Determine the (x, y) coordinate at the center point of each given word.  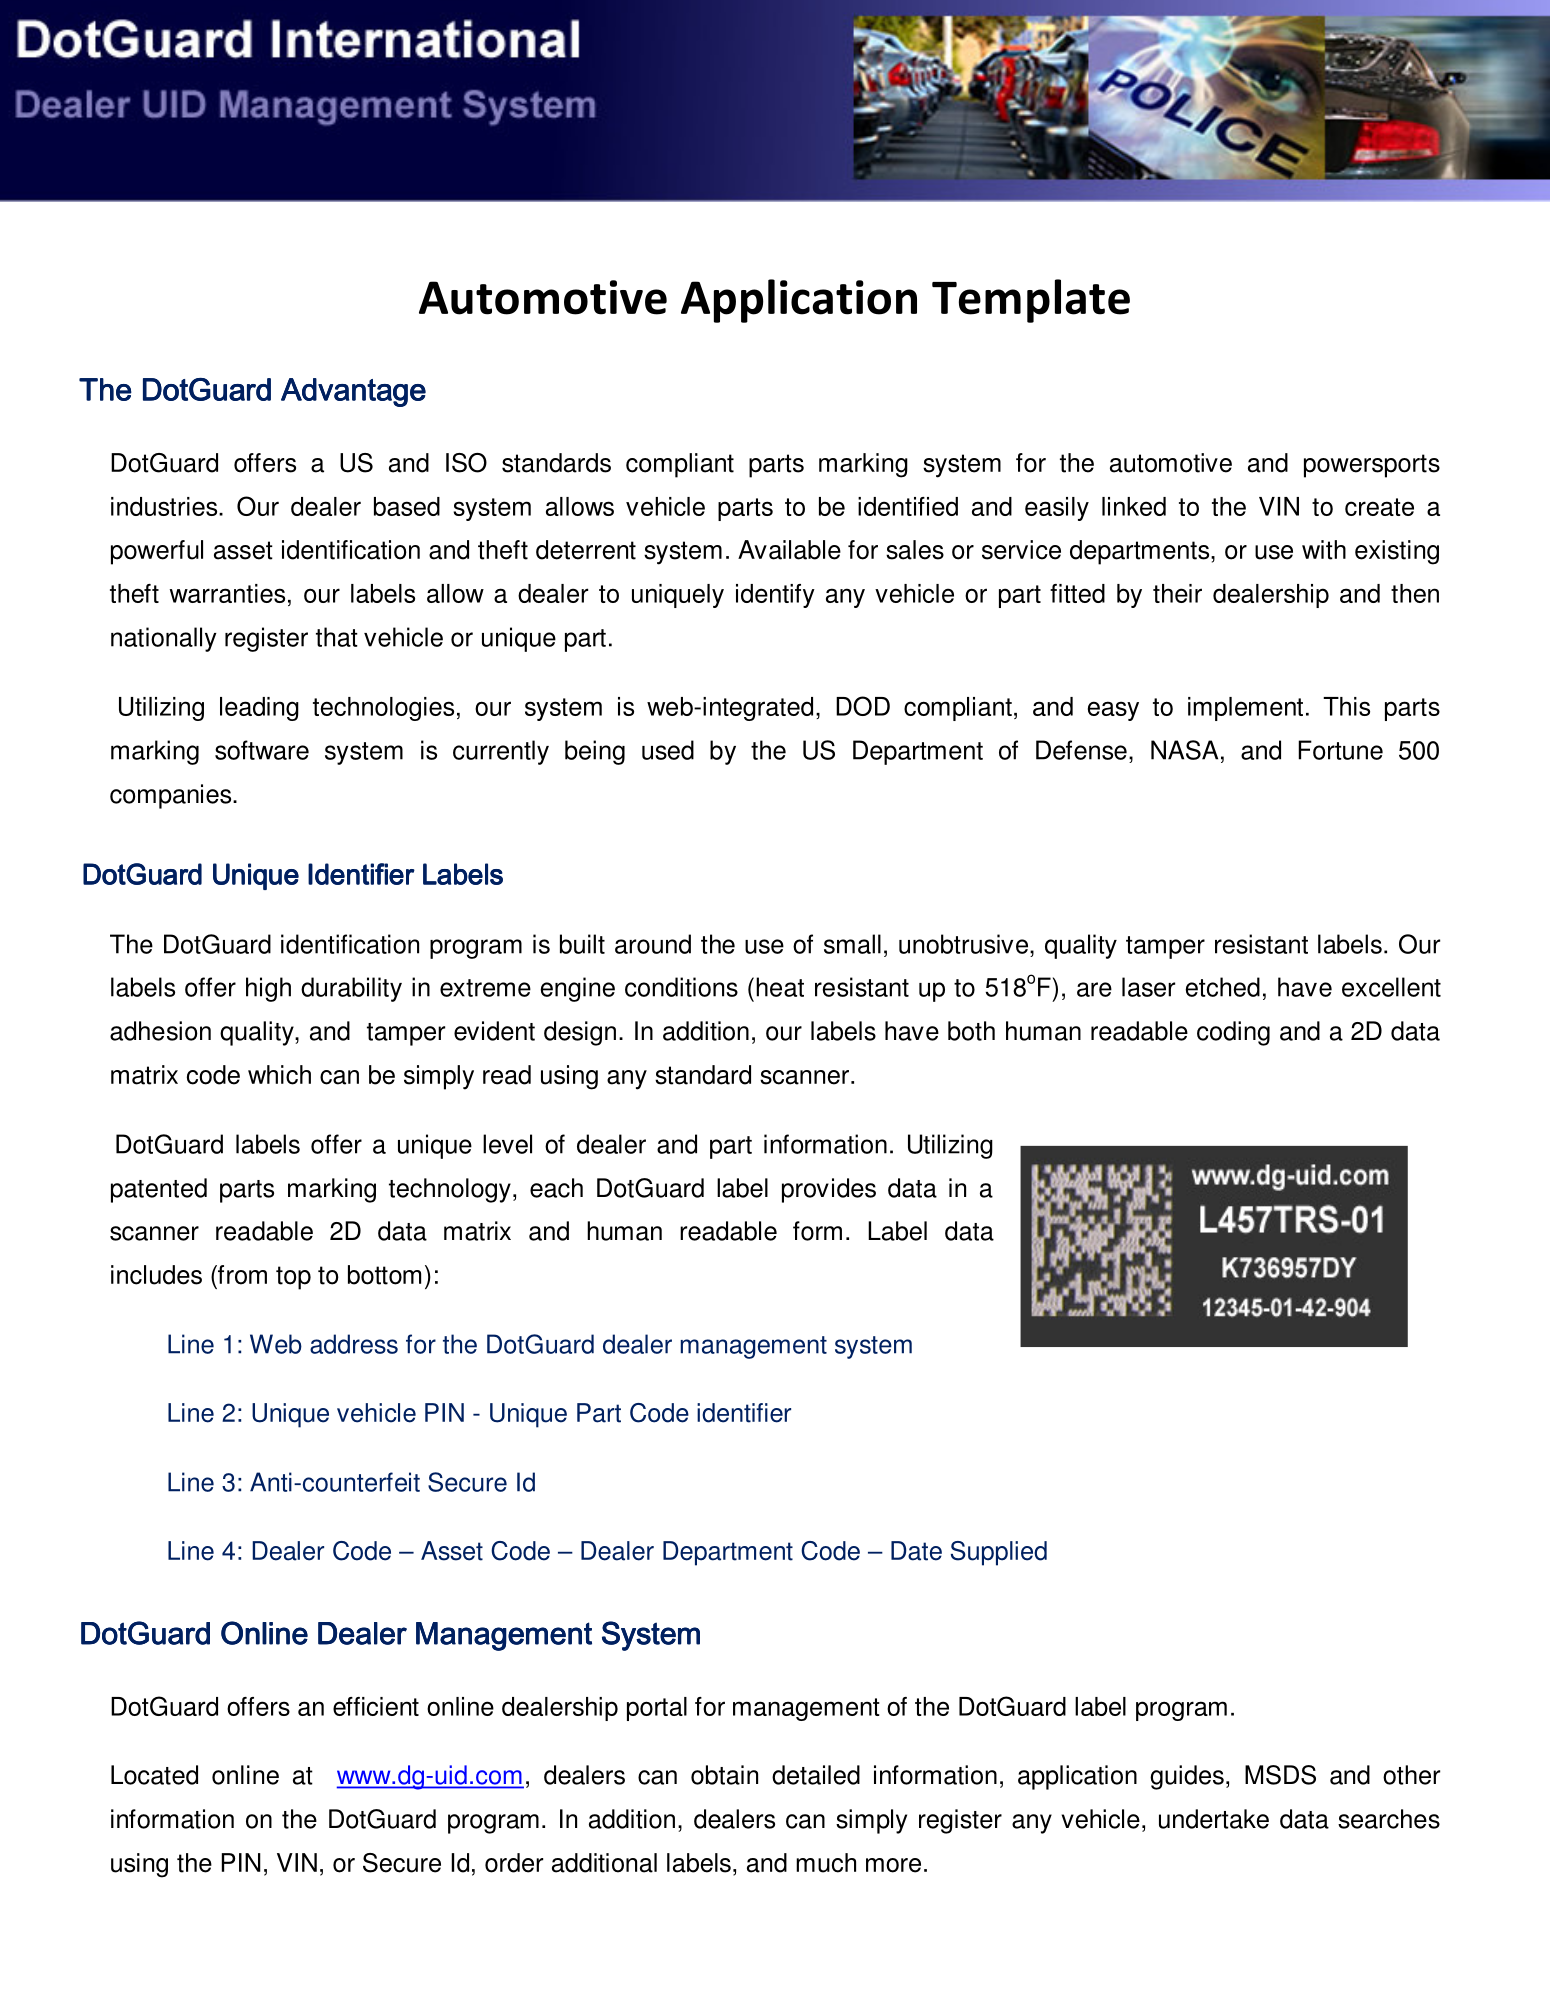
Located (154, 1775)
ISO (466, 463)
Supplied (999, 1553)
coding (1233, 1033)
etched (1223, 987)
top (293, 1278)
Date (916, 1551)
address (354, 1344)
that (337, 637)
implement (1245, 709)
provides (829, 1190)
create (1379, 507)
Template (1031, 301)
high (268, 989)
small (852, 944)
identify (775, 596)
